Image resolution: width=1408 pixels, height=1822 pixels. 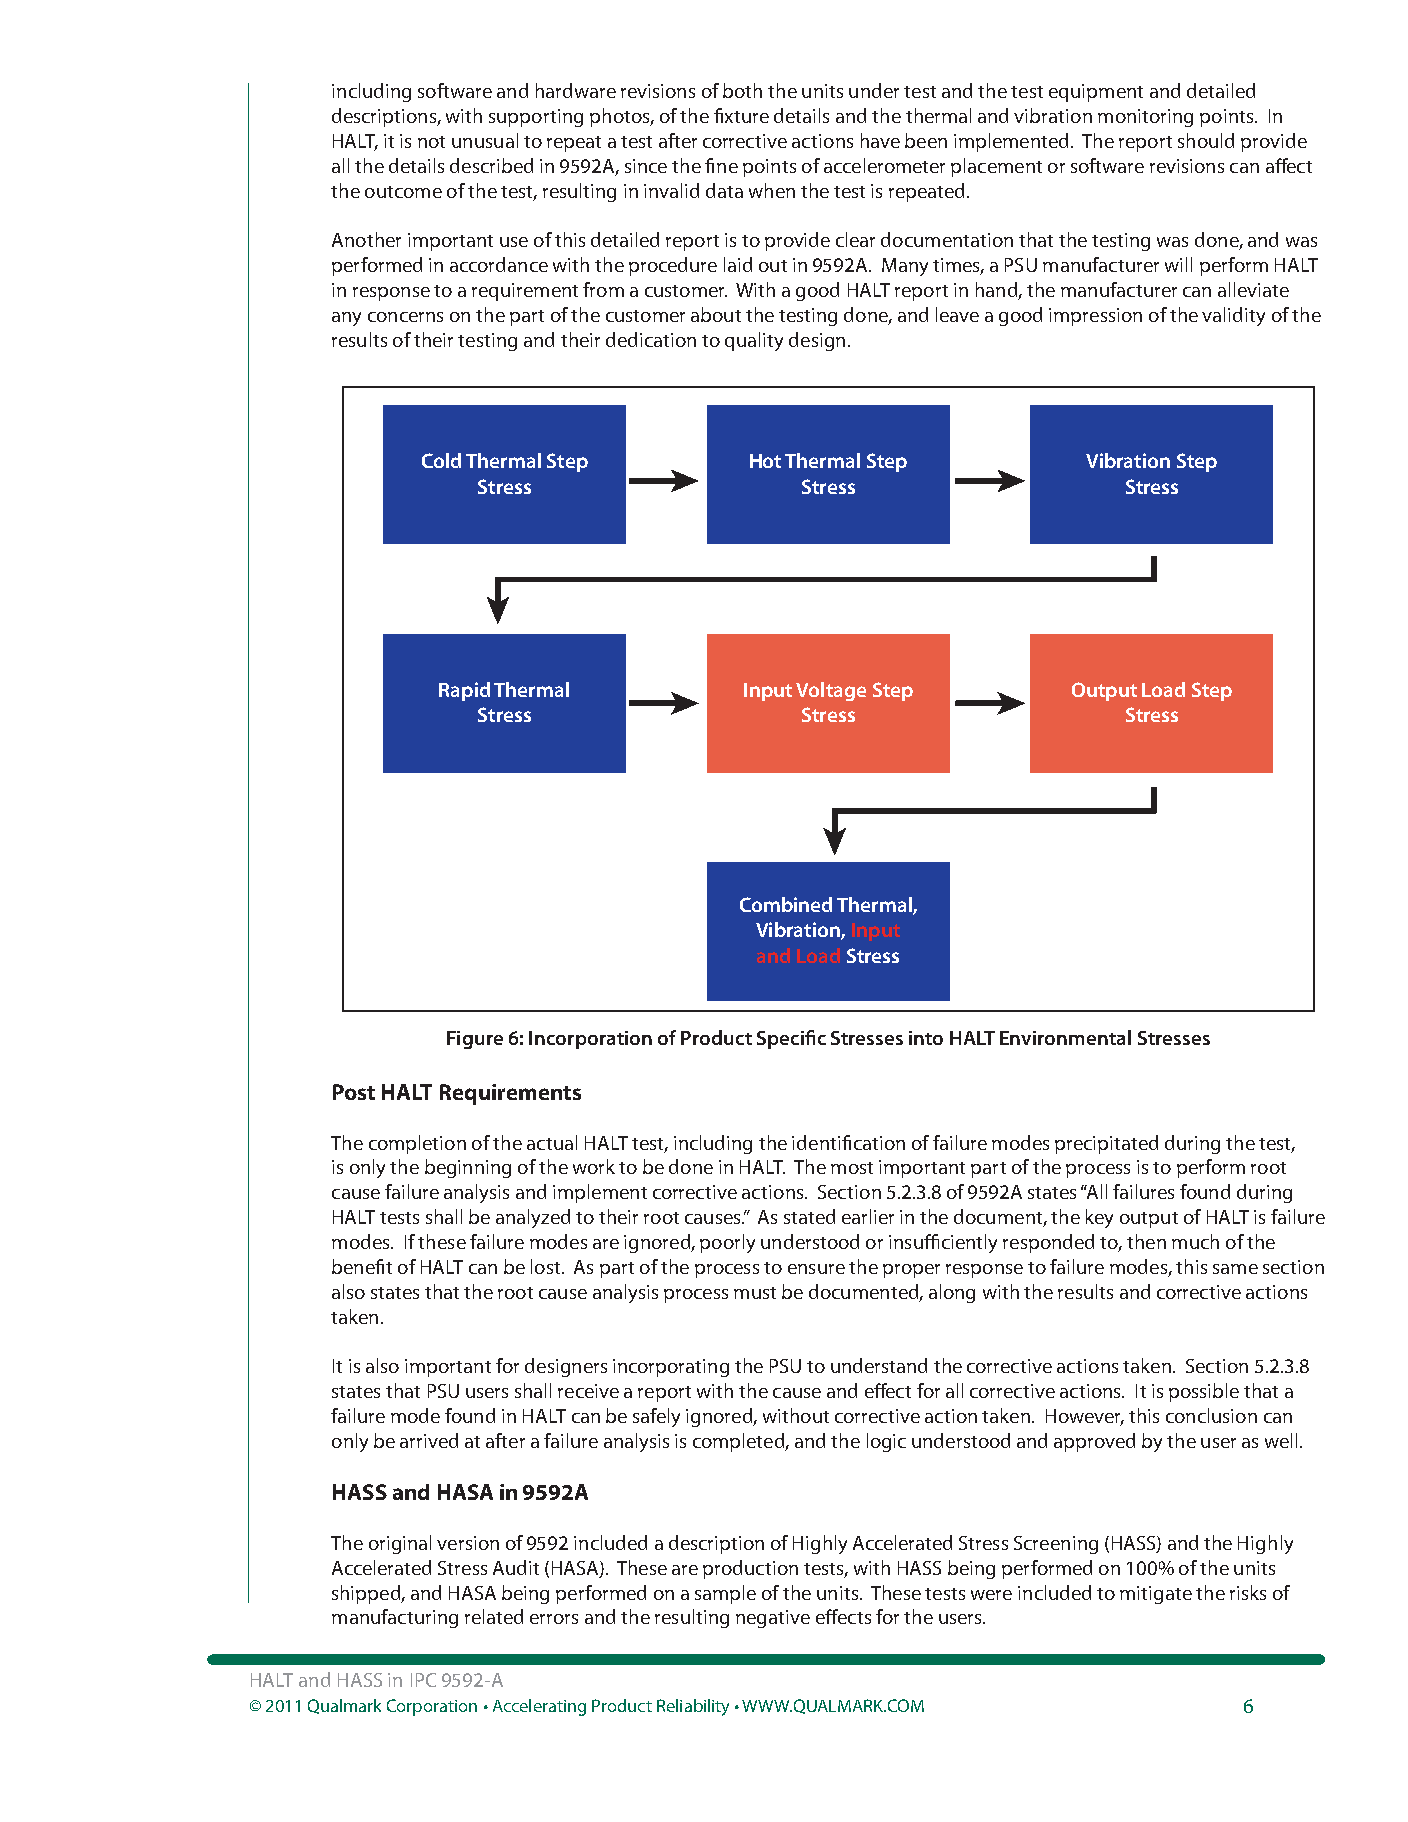 I want to click on Rapid, so click(x=464, y=691).
